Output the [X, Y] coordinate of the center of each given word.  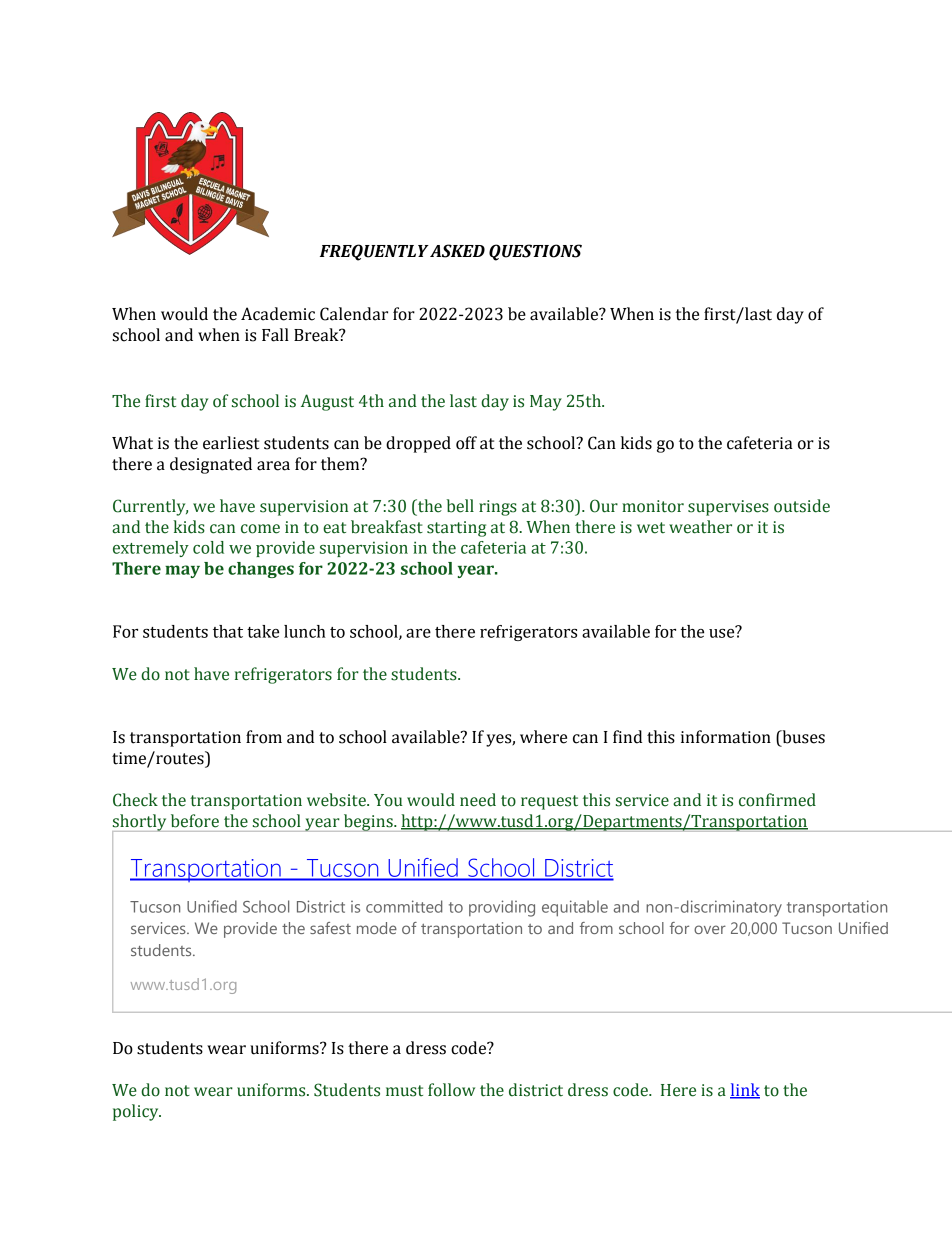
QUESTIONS [535, 252]
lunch [305, 631]
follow [451, 1090]
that [228, 631]
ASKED [457, 251]
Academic [278, 314]
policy [137, 1112]
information [726, 737]
